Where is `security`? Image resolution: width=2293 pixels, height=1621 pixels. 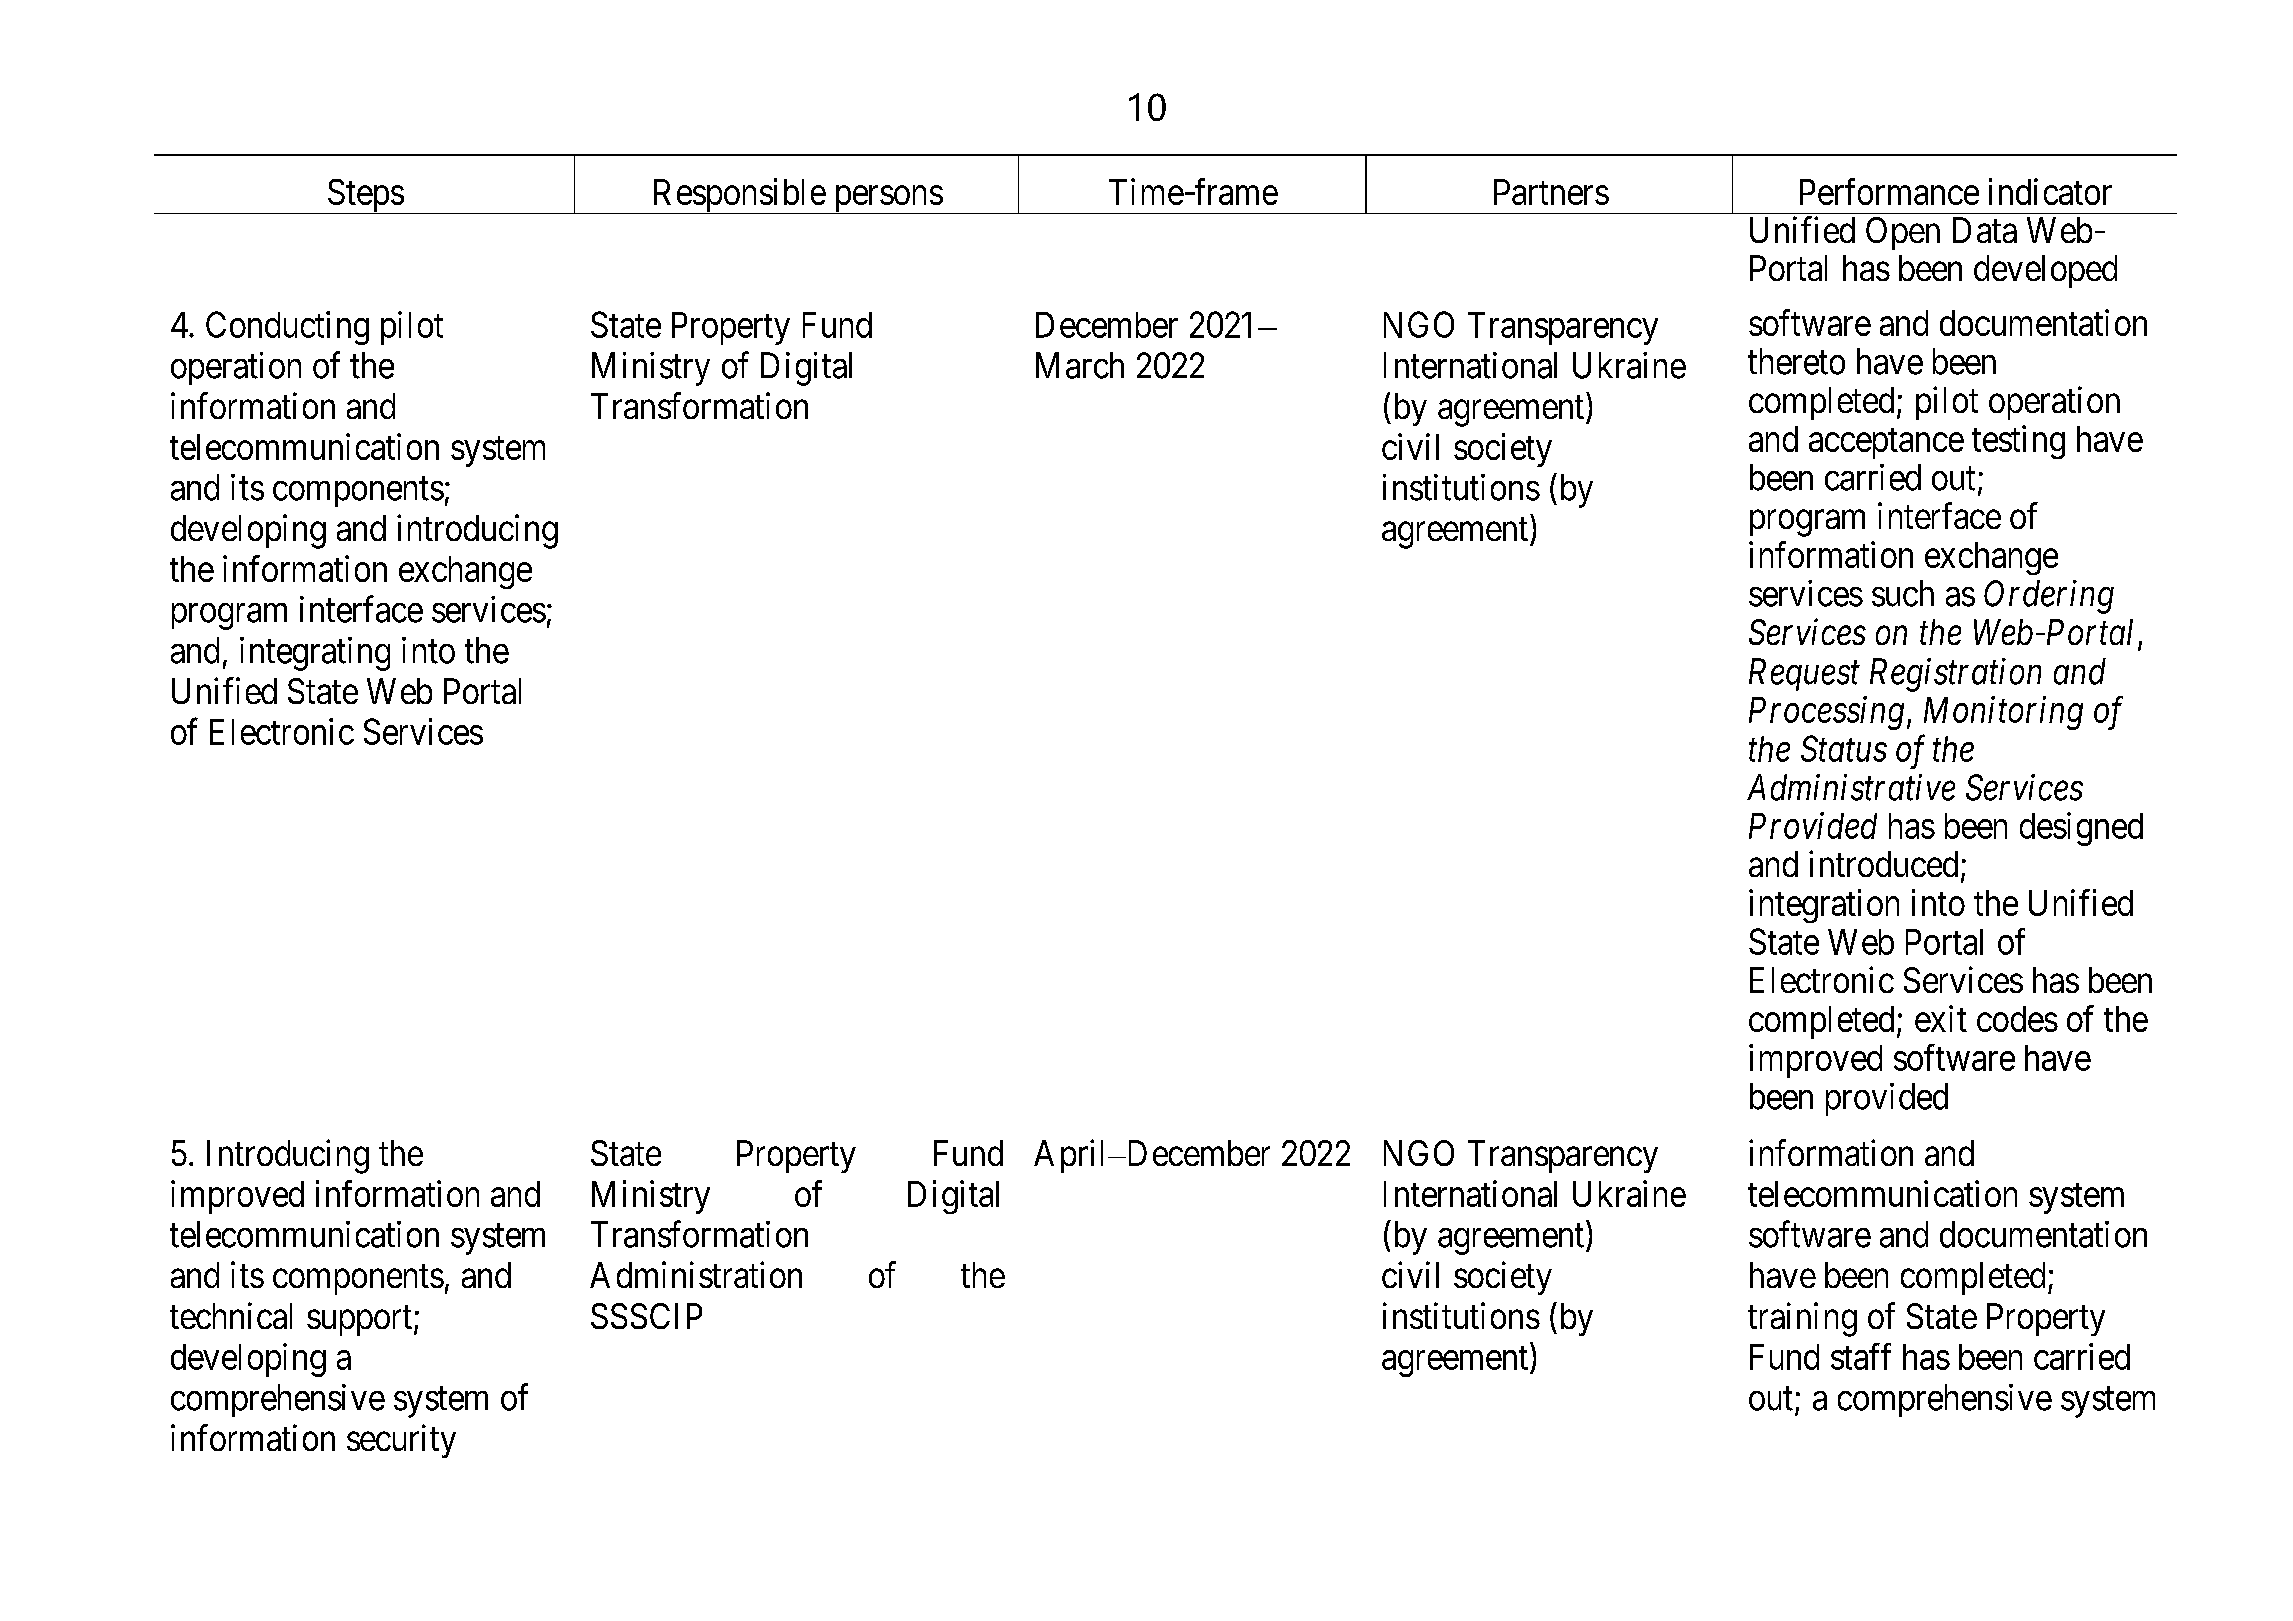
security is located at coordinates (401, 1441).
